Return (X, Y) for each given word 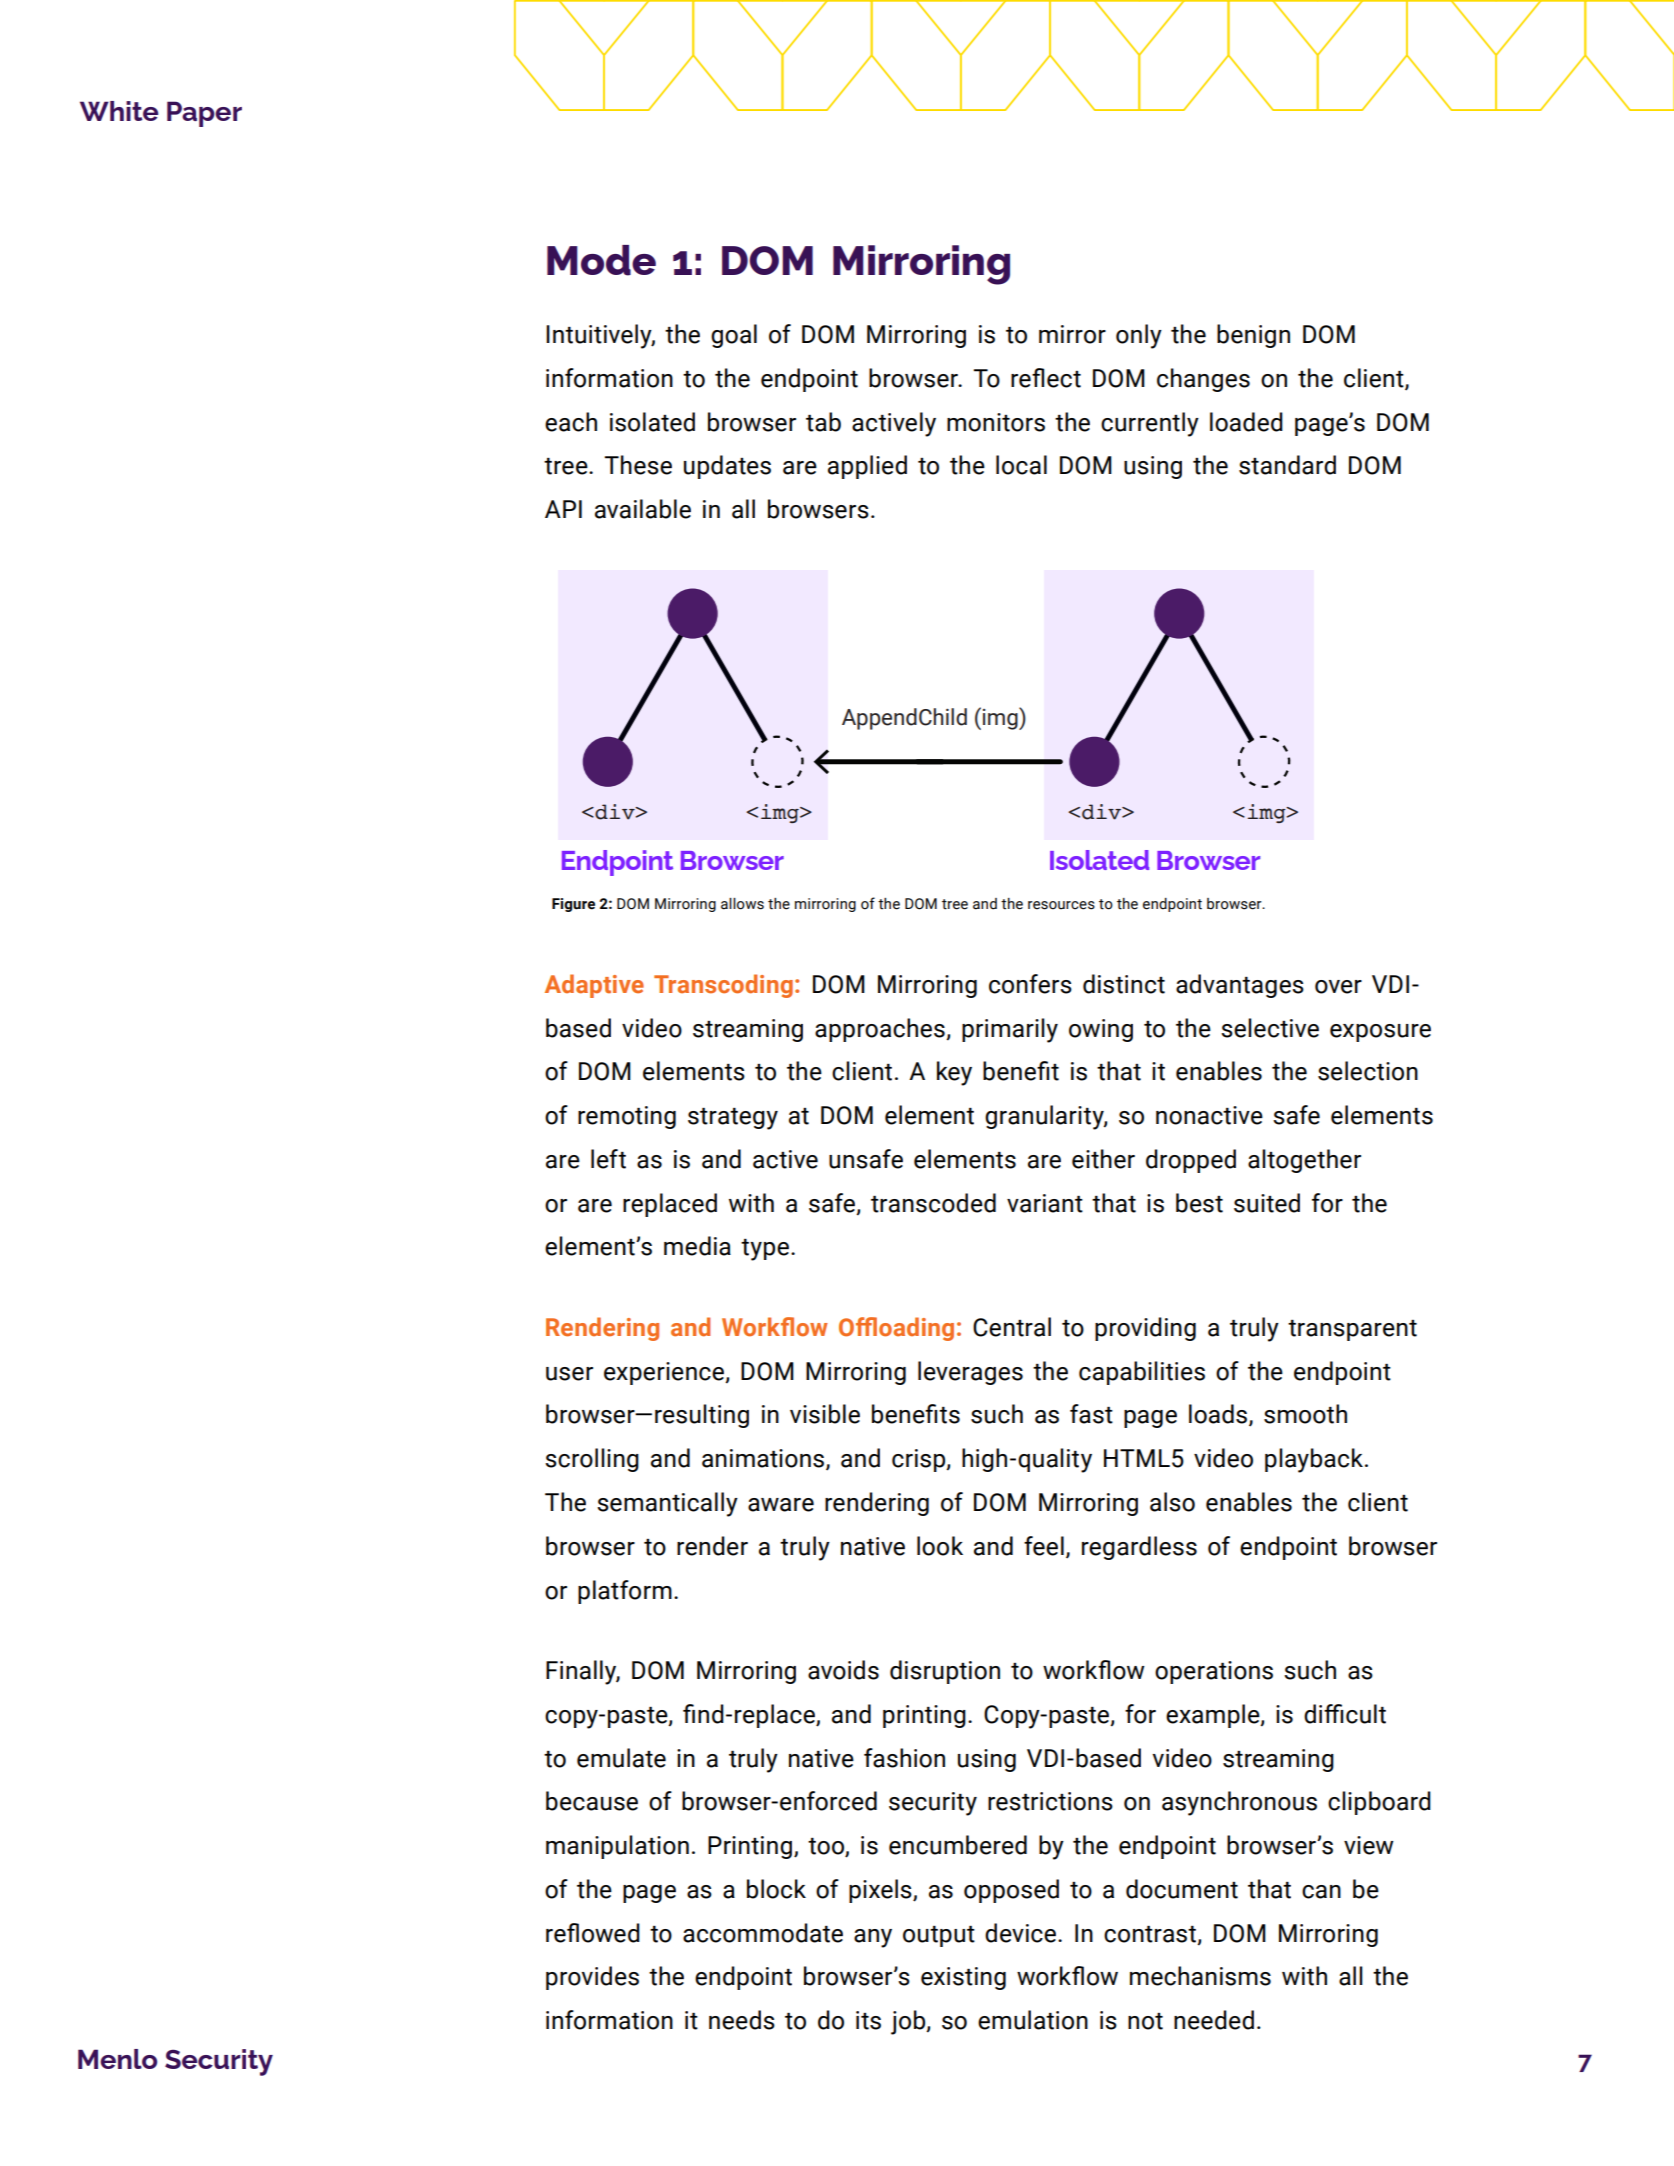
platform (625, 1592)
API (563, 509)
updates (727, 467)
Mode (601, 260)
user (569, 1374)
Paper (204, 114)
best (1199, 1203)
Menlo (117, 2059)
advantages (1240, 986)
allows (742, 904)
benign (1253, 336)
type (765, 1250)
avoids (843, 1670)
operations (1214, 1672)
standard (1287, 465)
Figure (573, 905)
